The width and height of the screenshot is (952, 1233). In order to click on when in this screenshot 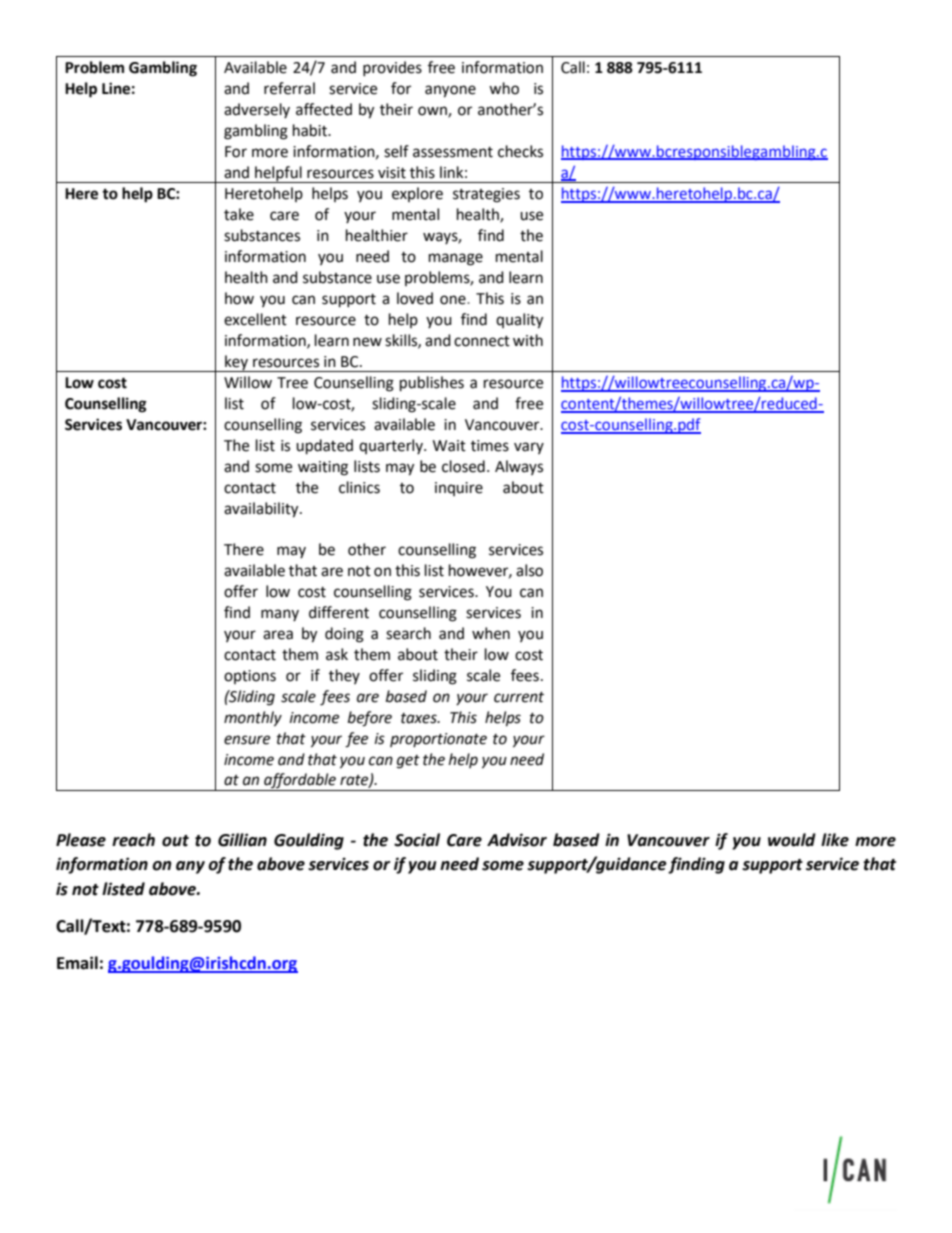, I will do `click(491, 633)`.
